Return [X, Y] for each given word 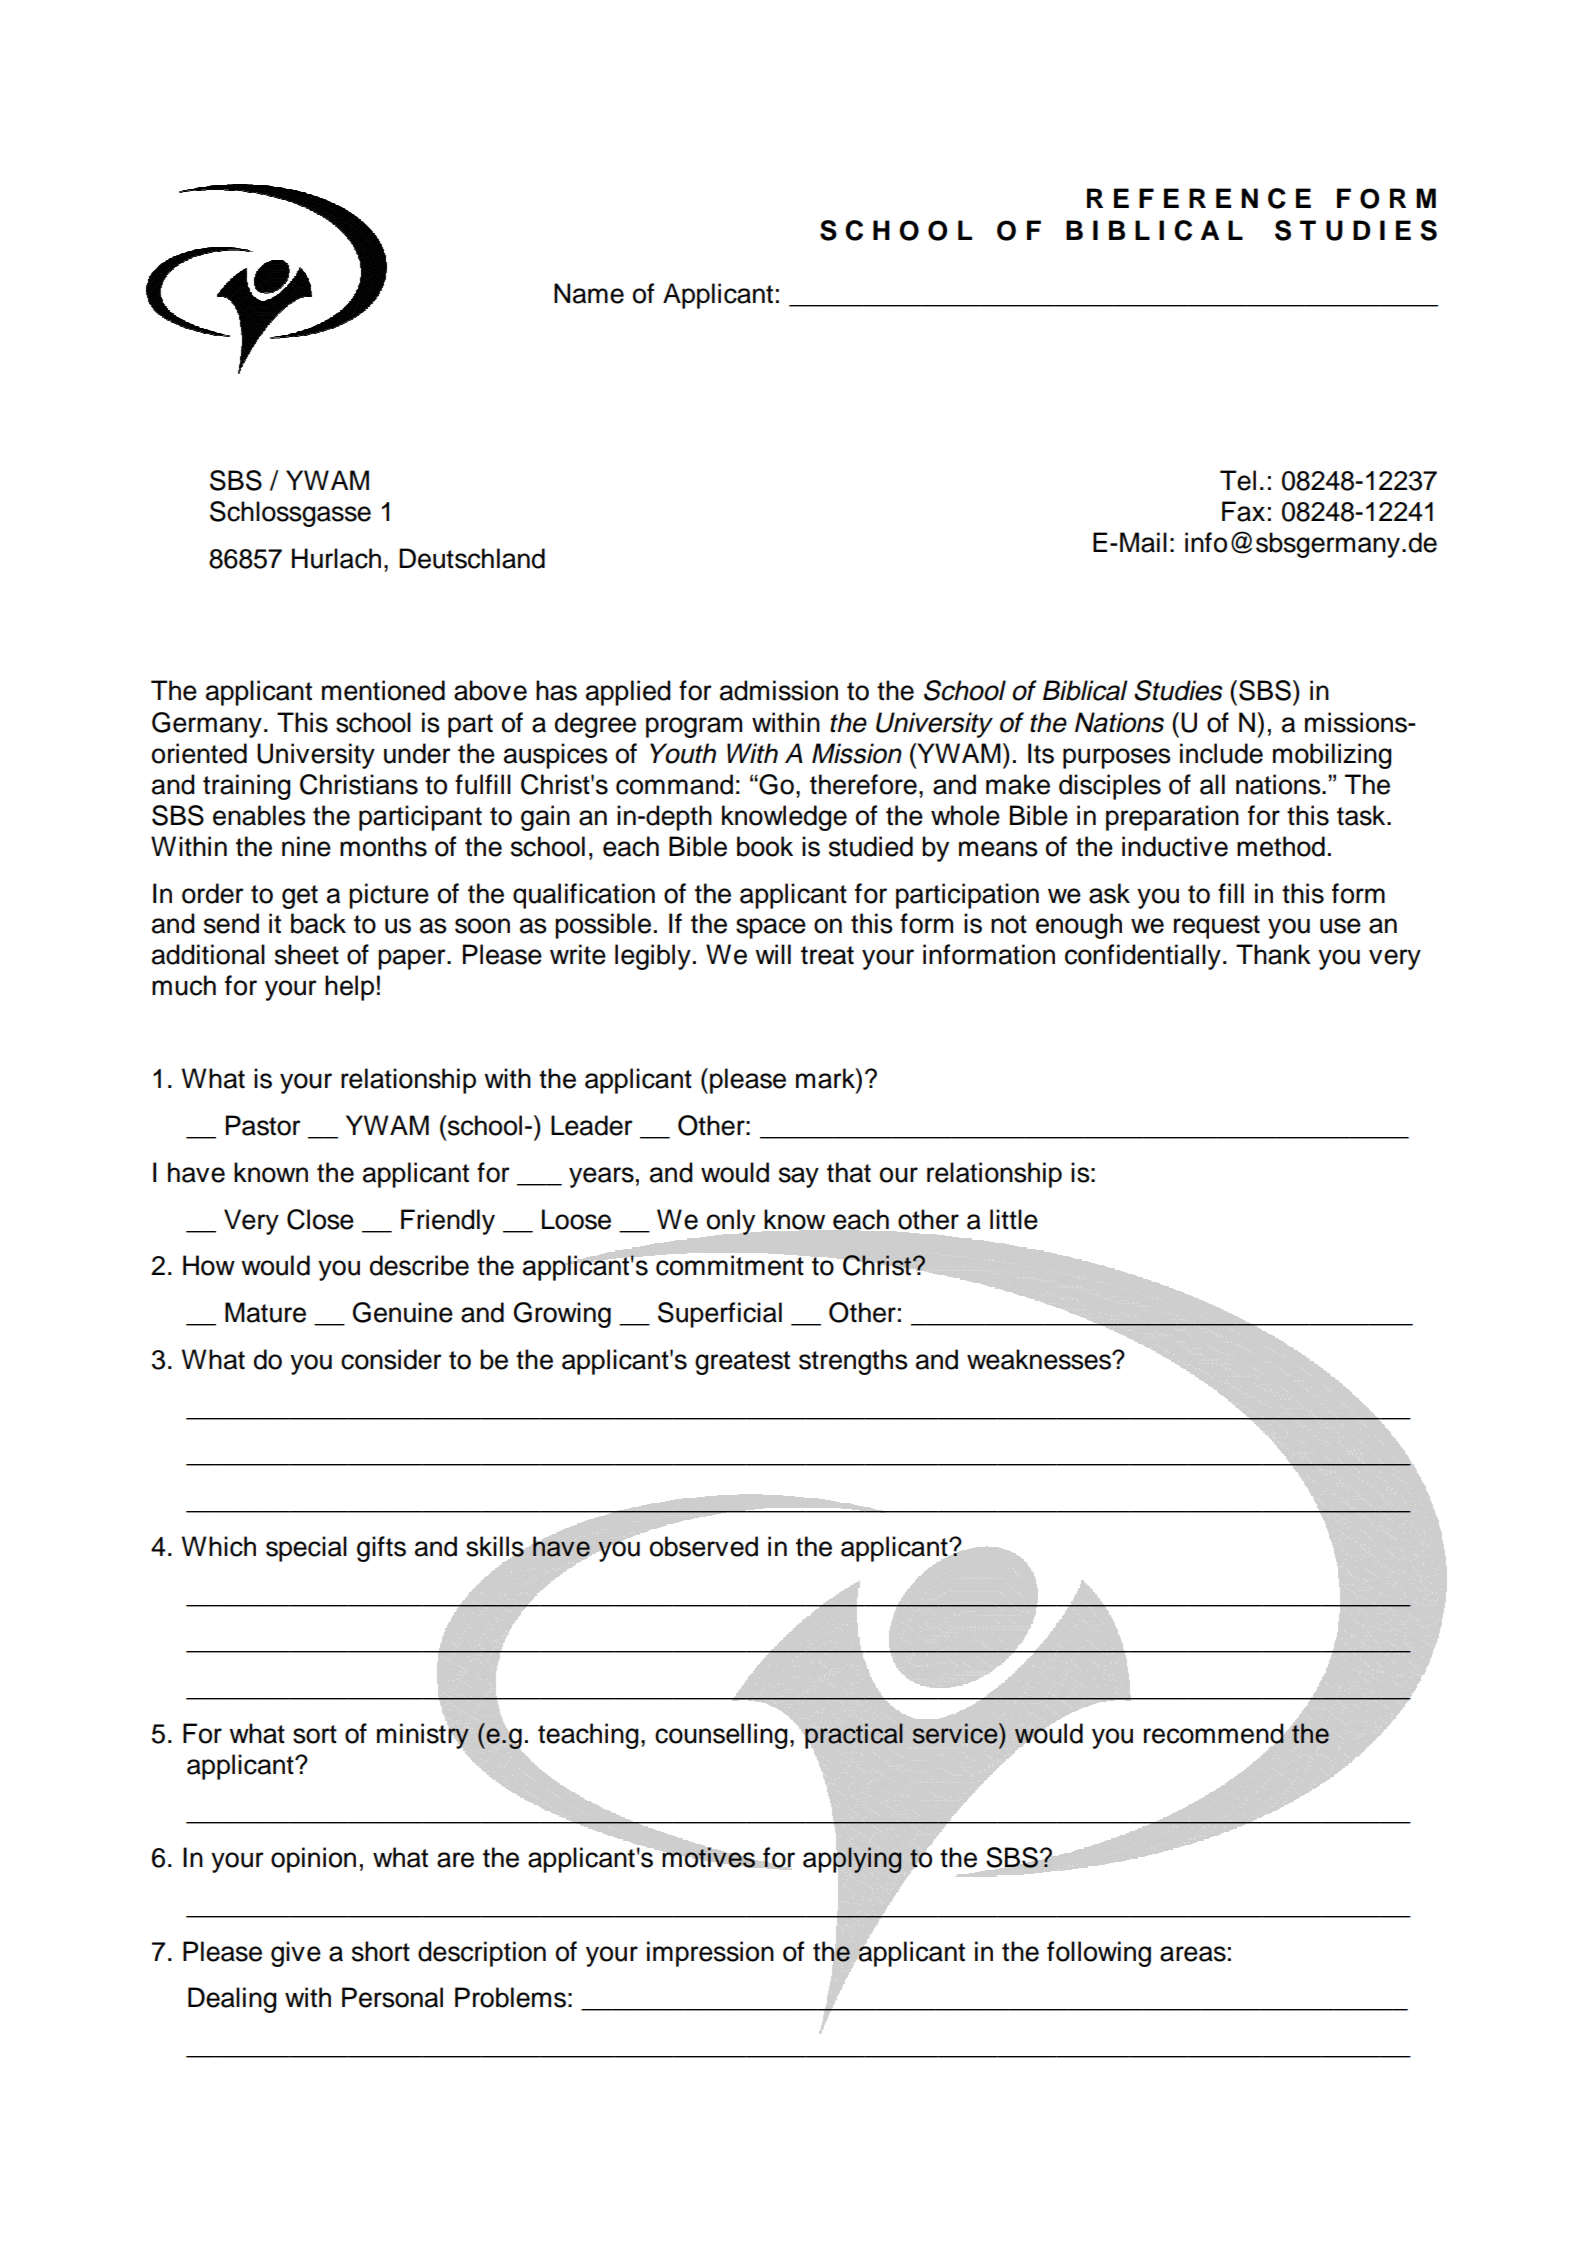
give [296, 1954]
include [1221, 753]
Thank [1273, 954]
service [956, 1733]
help [349, 988]
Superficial [720, 1315]
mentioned [383, 690]
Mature [265, 1312]
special [306, 1549]
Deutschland [472, 558]
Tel [1238, 480]
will [773, 954]
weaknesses [1040, 1359]
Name [589, 293]
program [694, 727]
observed [704, 1546]
